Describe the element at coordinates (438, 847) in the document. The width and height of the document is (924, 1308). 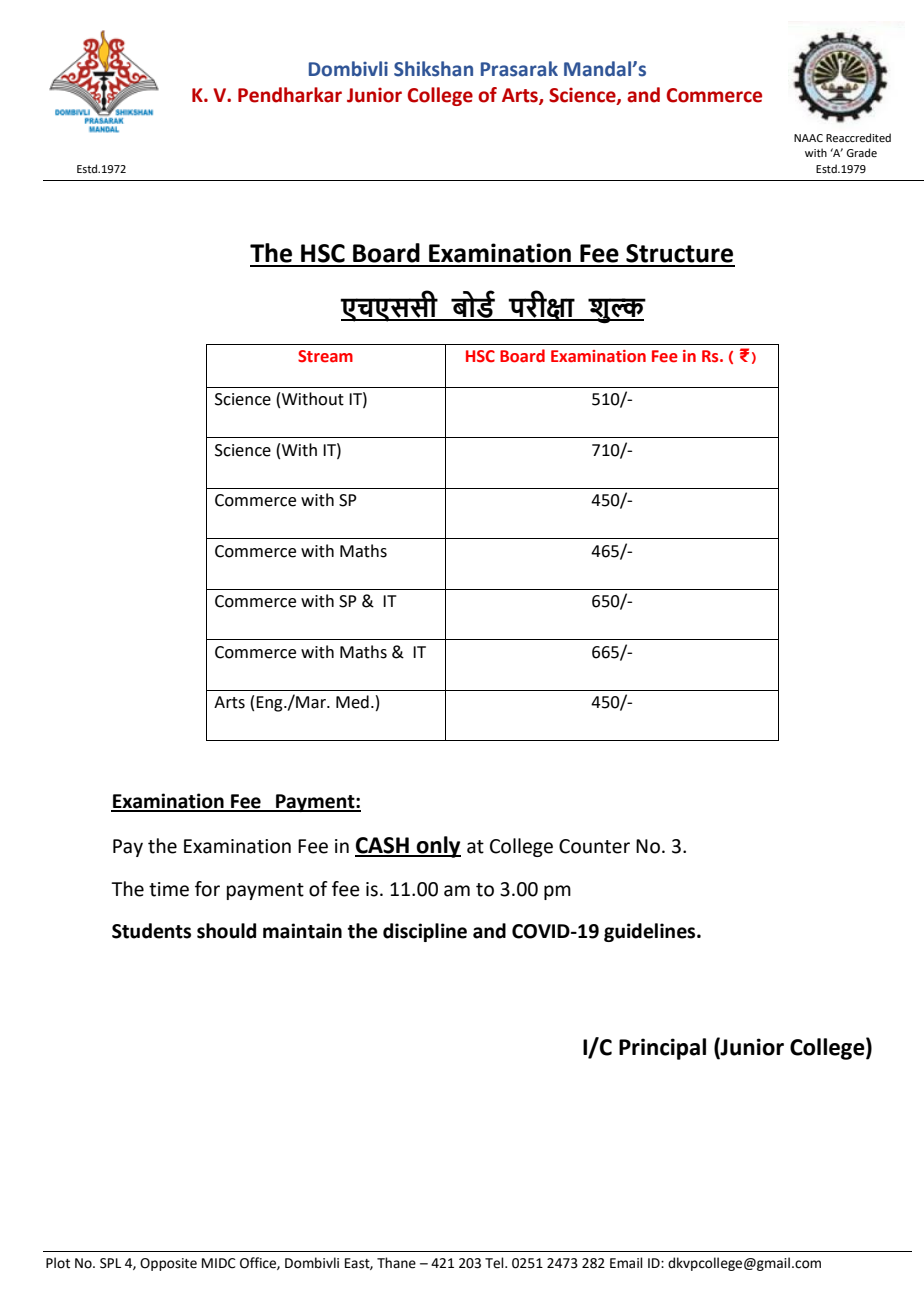
I see `only` at that location.
